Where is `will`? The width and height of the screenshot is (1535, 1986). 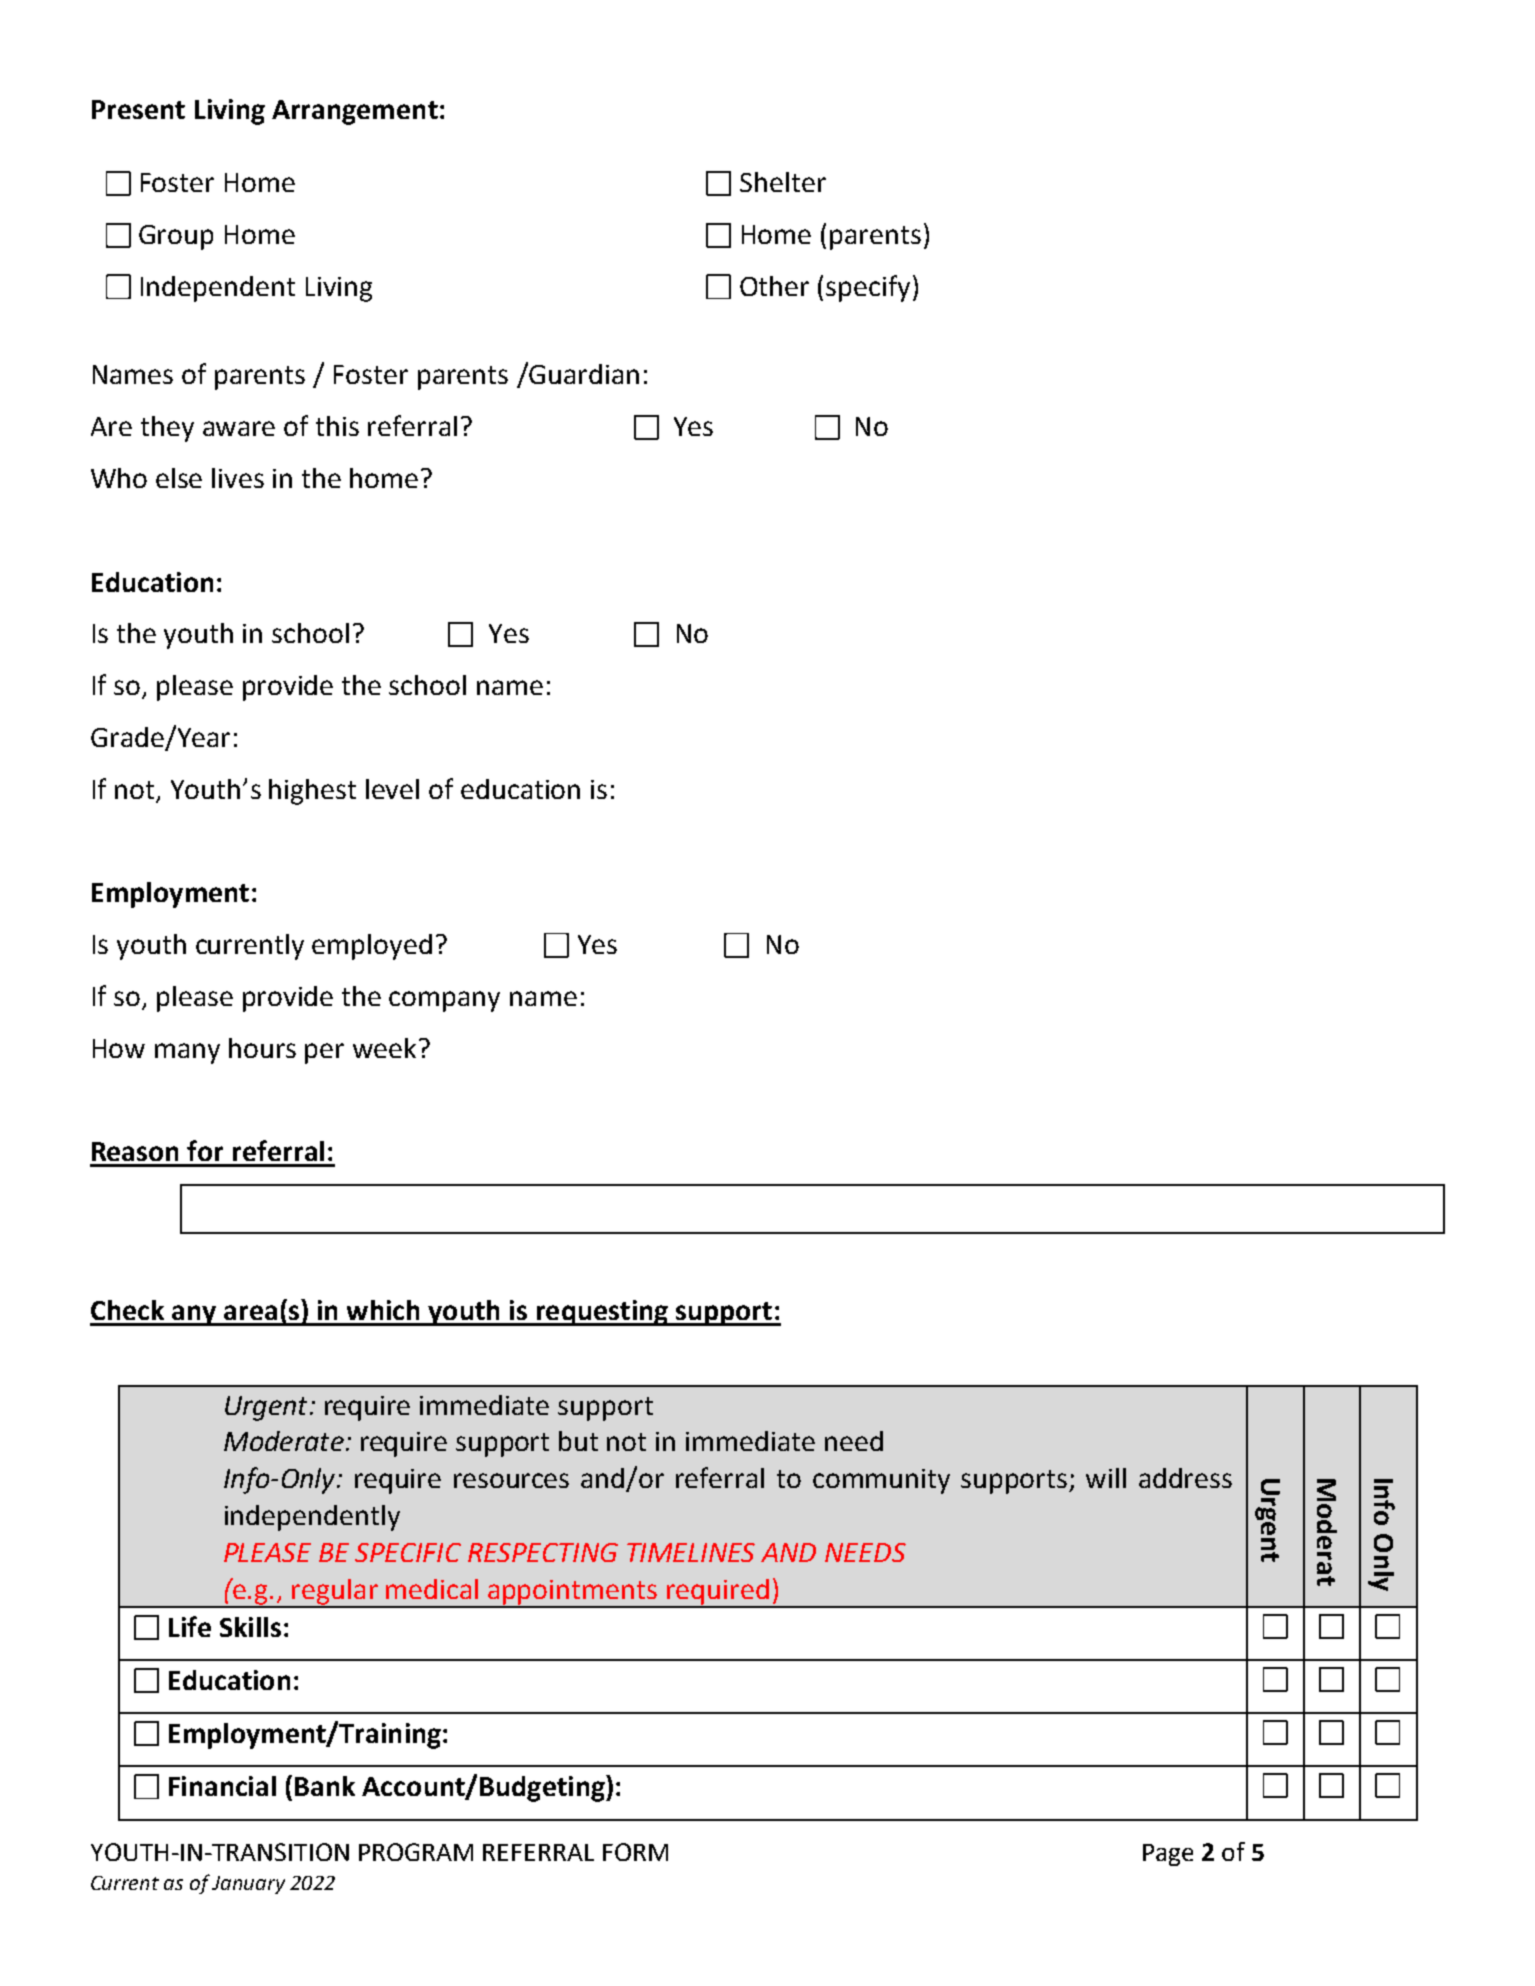
will is located at coordinates (1106, 1478).
